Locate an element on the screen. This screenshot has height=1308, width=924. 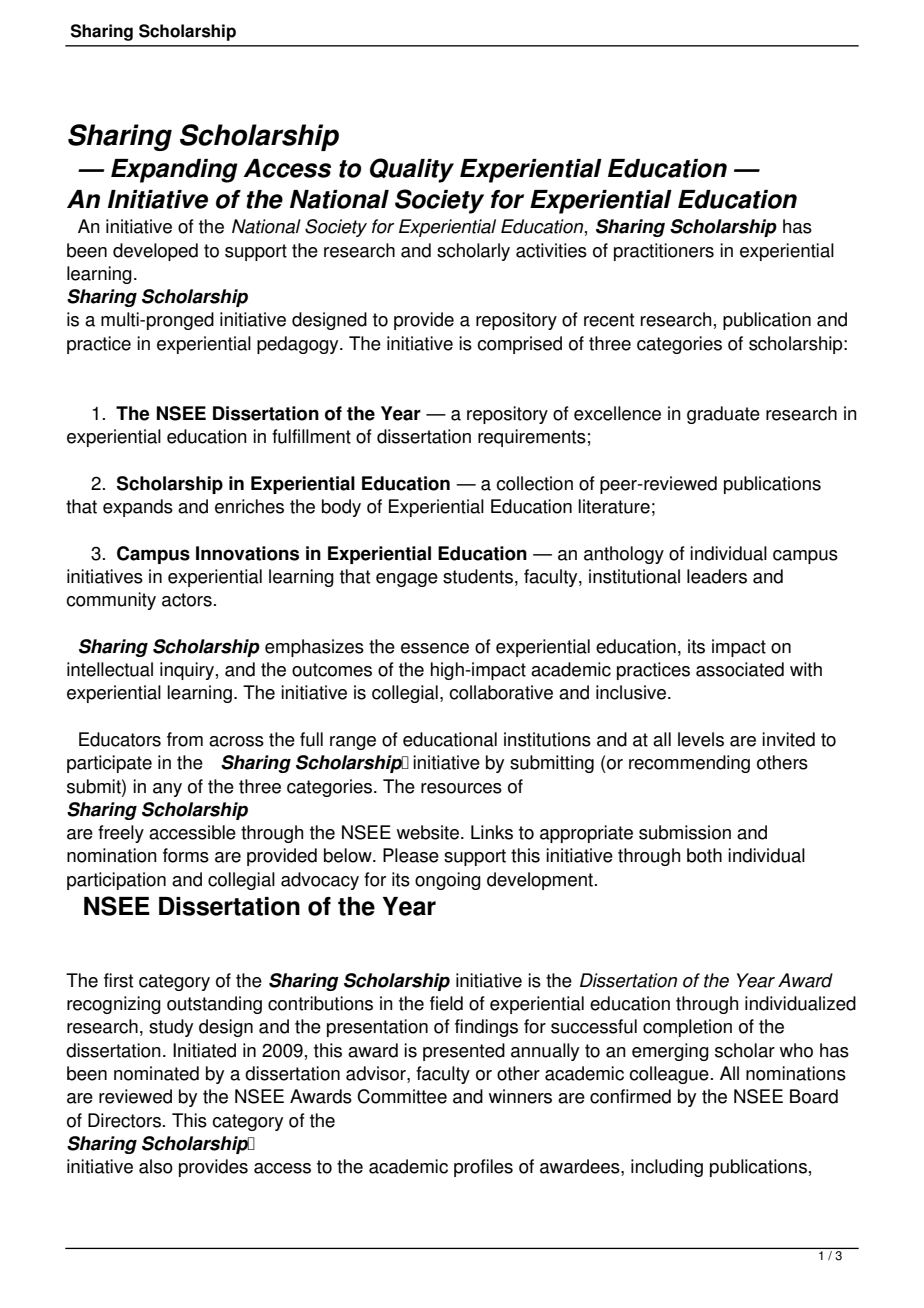
practitioners is located at coordinates (664, 252).
